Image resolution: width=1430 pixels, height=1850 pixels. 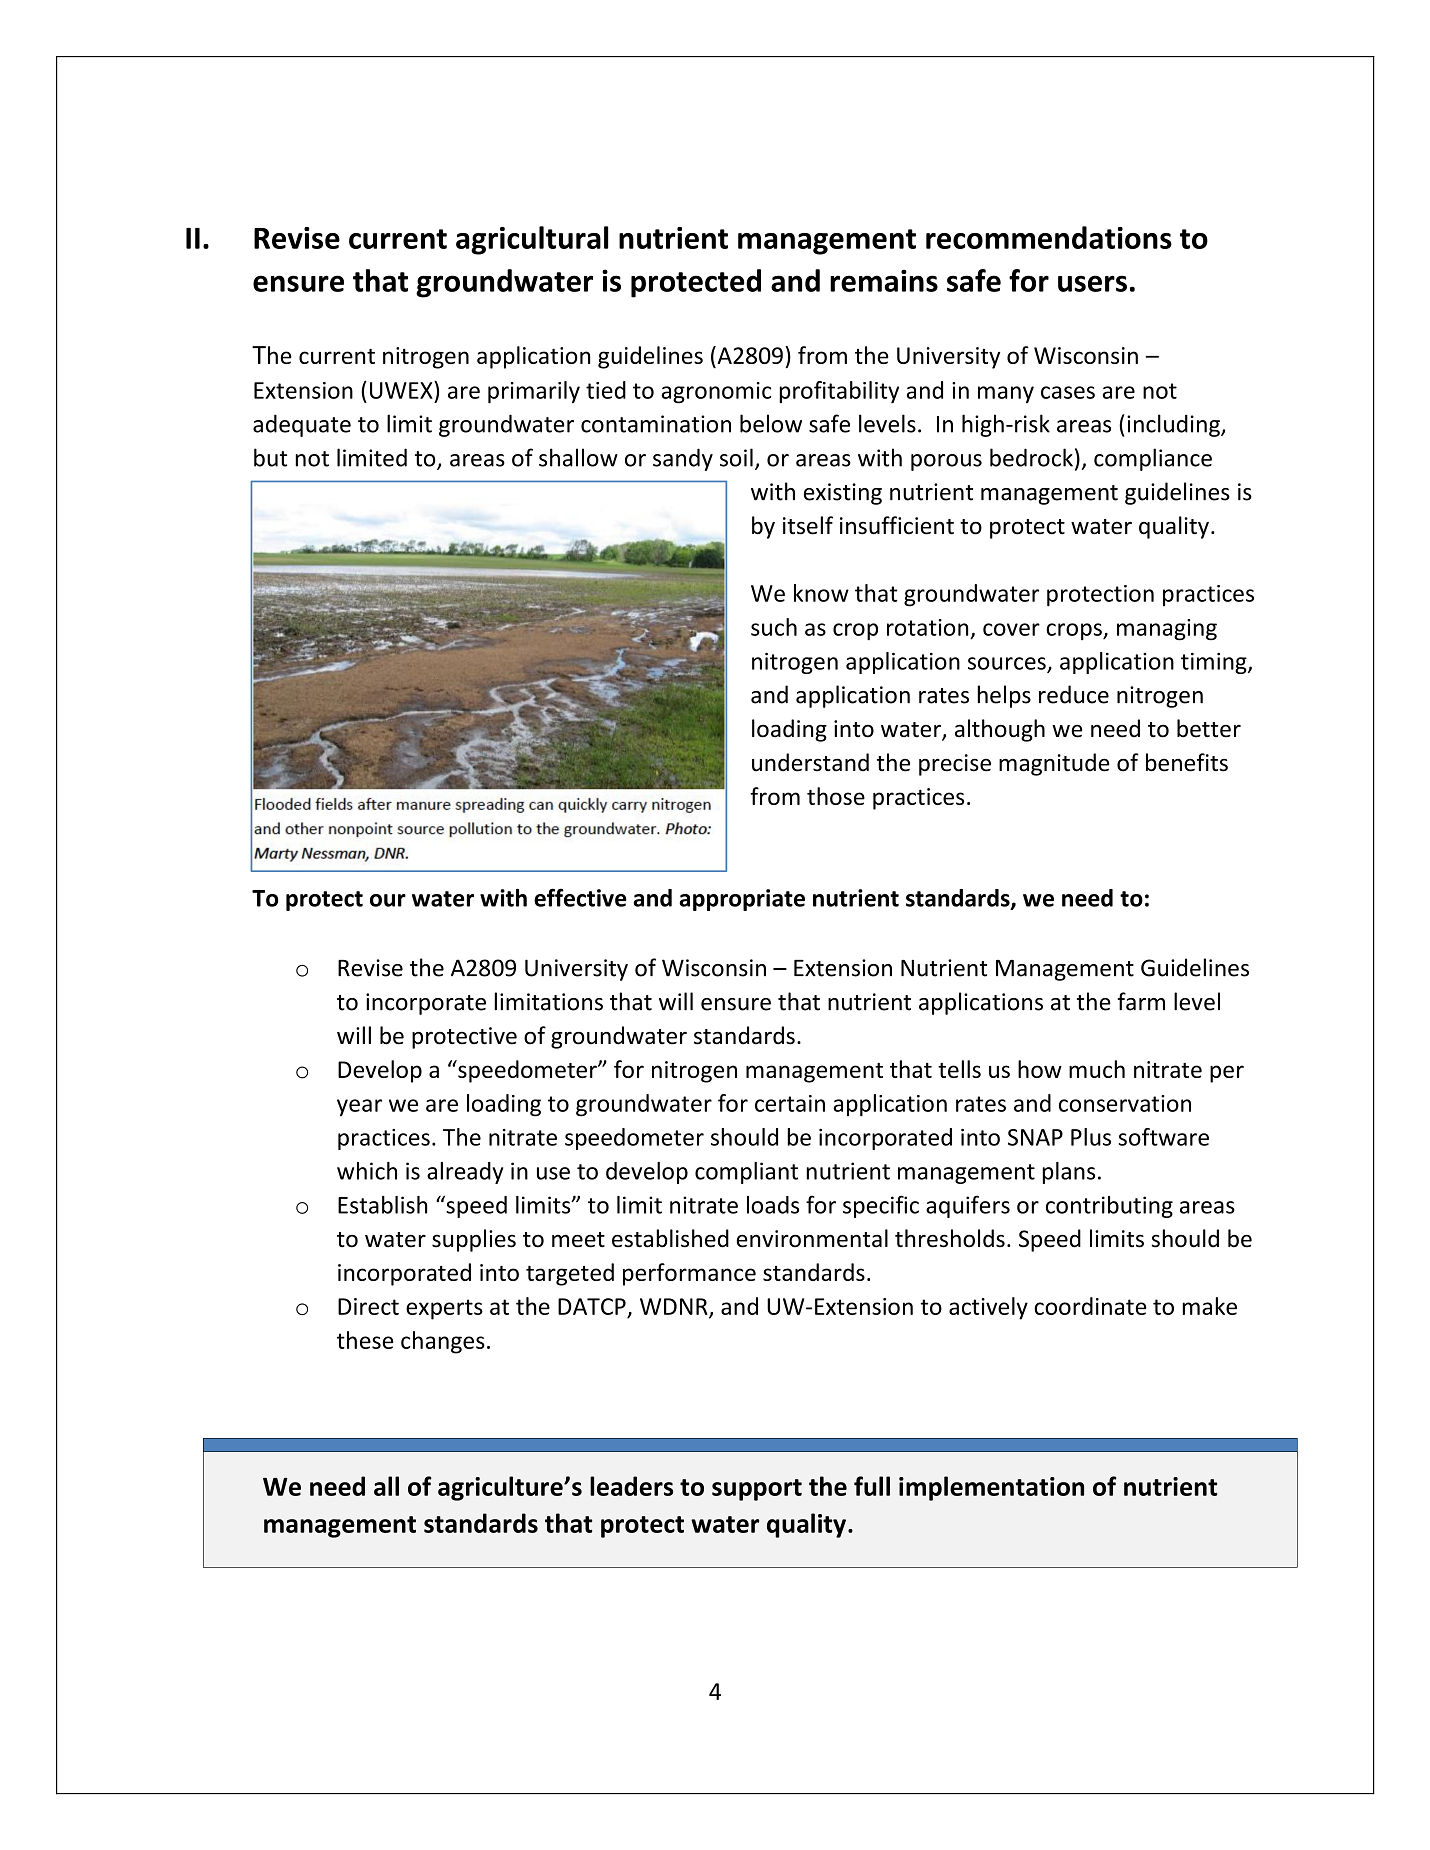 I want to click on effective, so click(x=580, y=897).
